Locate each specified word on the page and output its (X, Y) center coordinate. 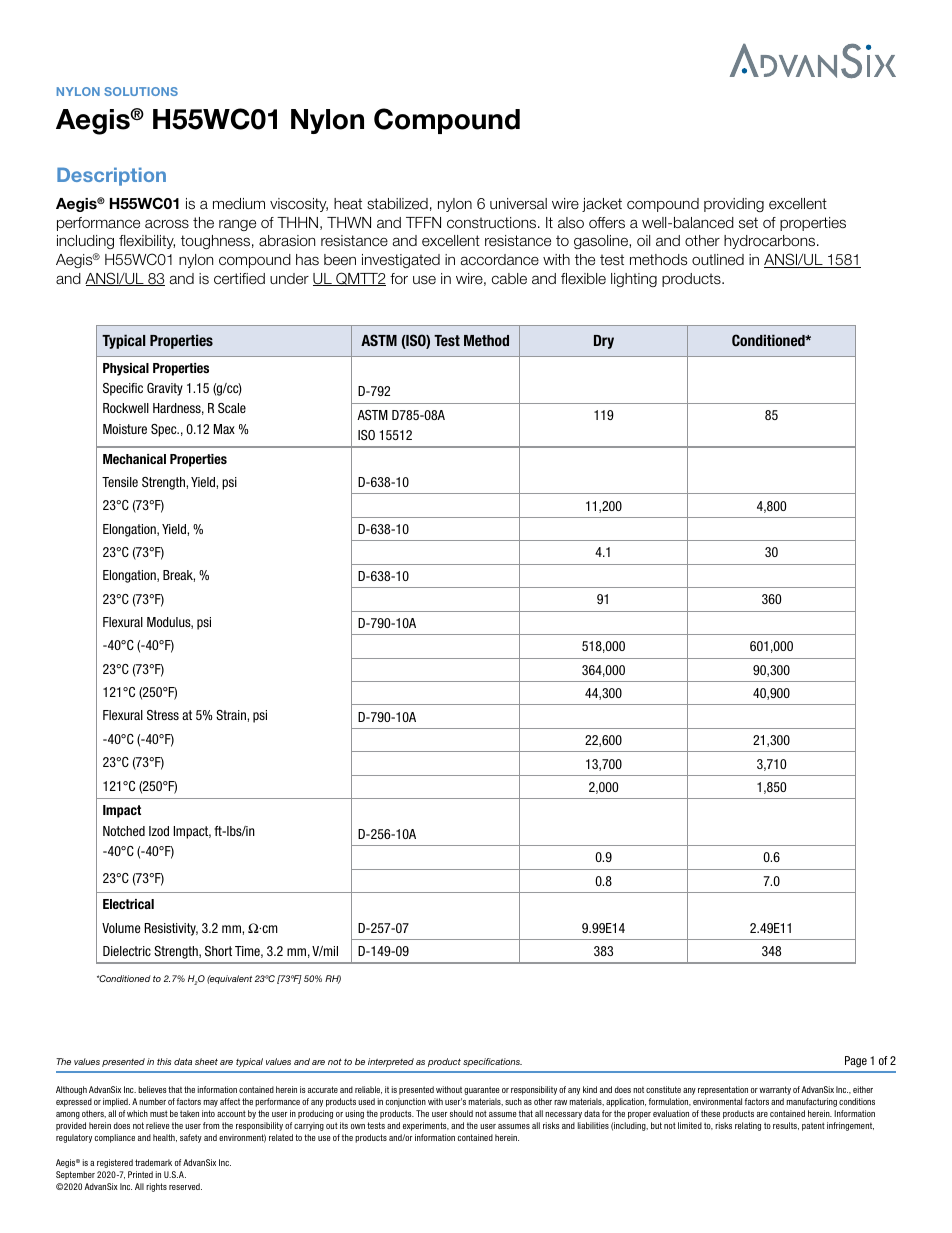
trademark (153, 1162)
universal (518, 204)
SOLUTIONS (141, 91)
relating (748, 1126)
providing (734, 205)
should (461, 1113)
